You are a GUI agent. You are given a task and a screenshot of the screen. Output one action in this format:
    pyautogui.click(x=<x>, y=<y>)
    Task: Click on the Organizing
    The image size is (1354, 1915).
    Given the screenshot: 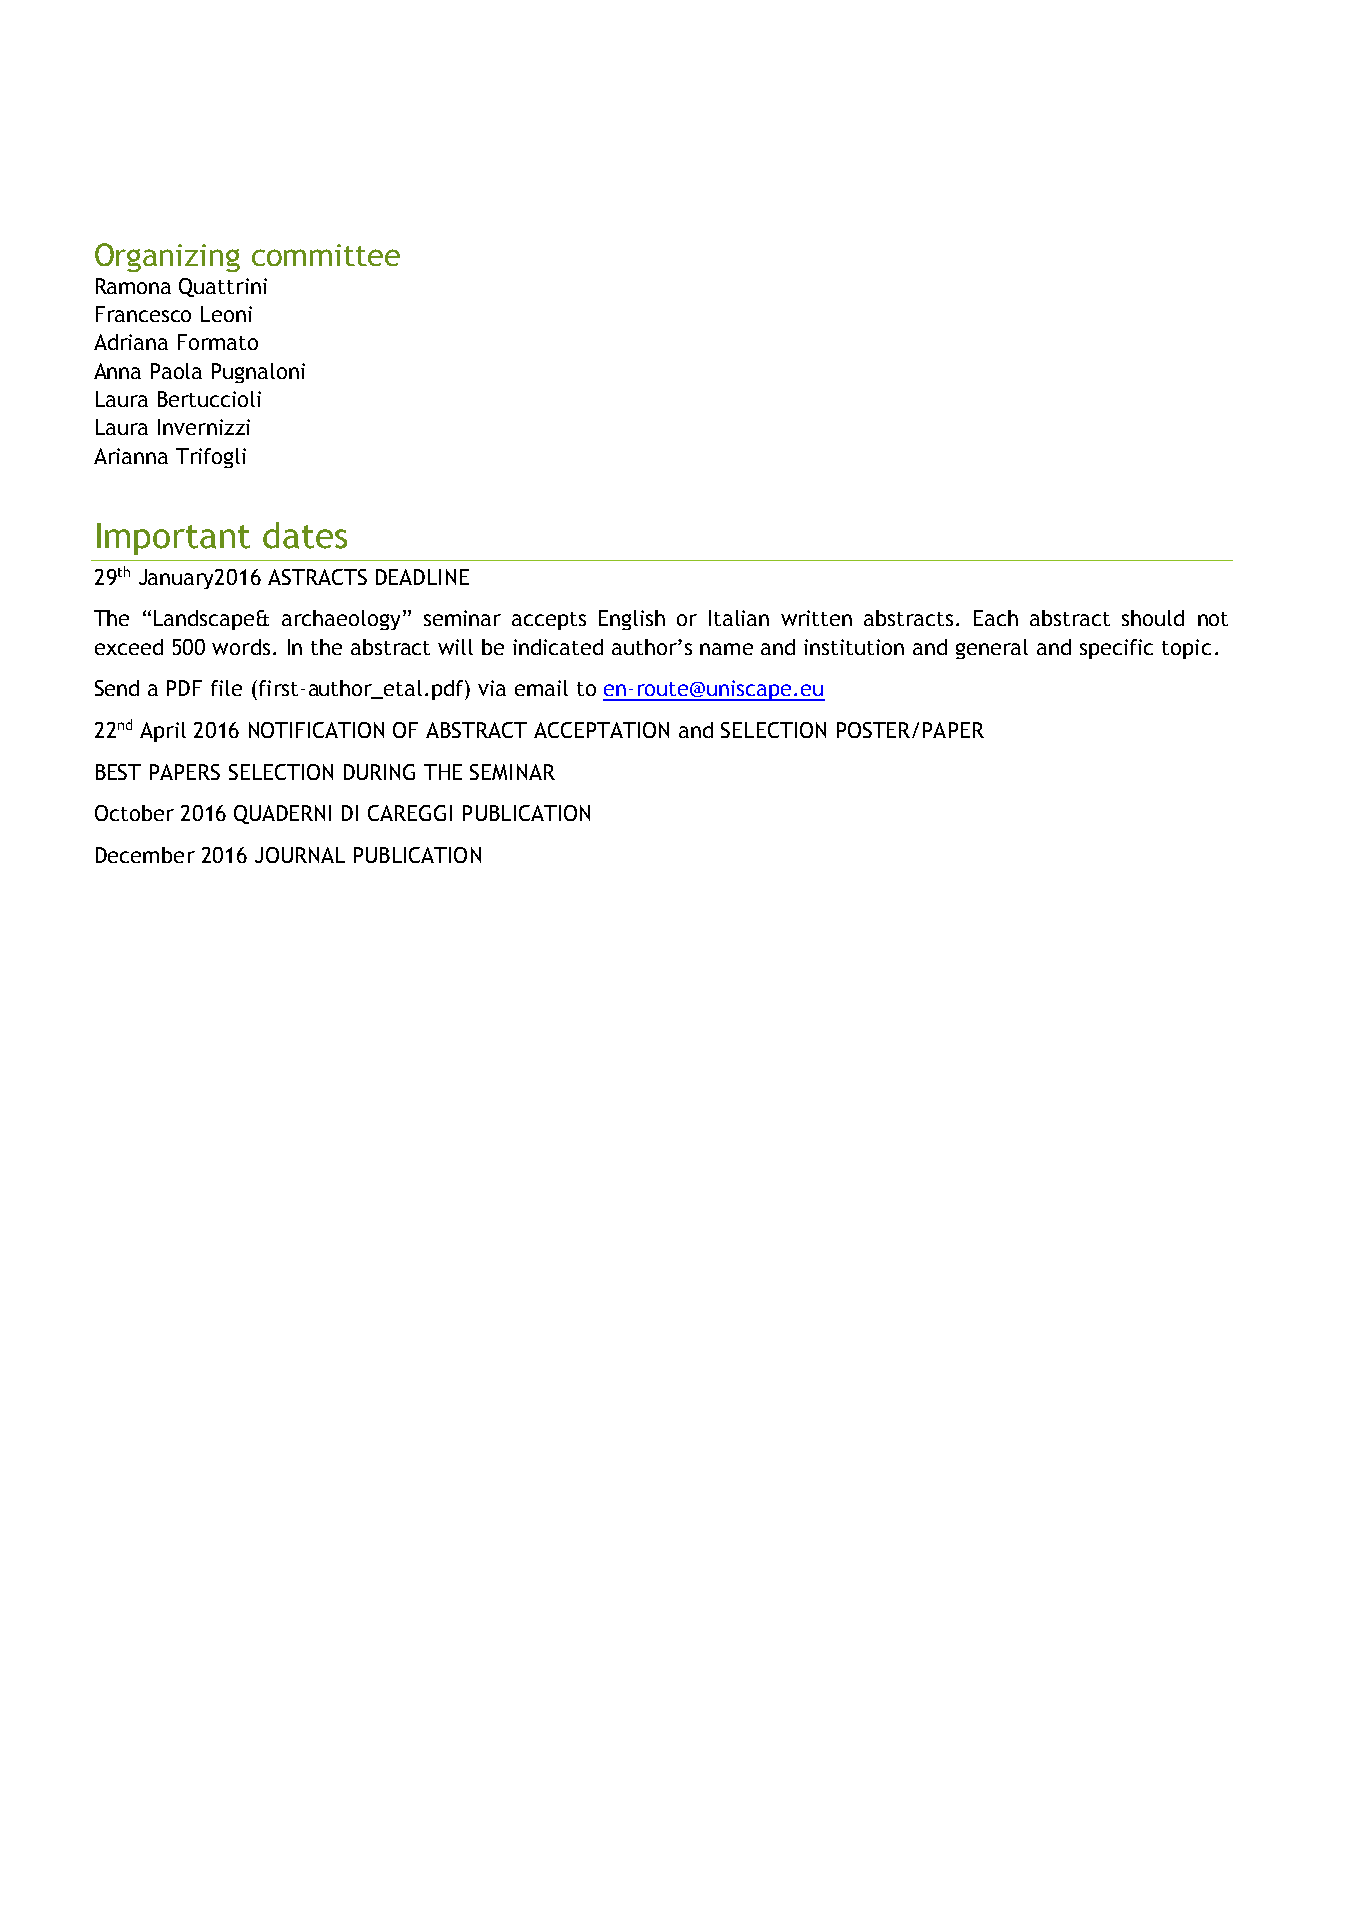 What is the action you would take?
    pyautogui.click(x=167, y=257)
